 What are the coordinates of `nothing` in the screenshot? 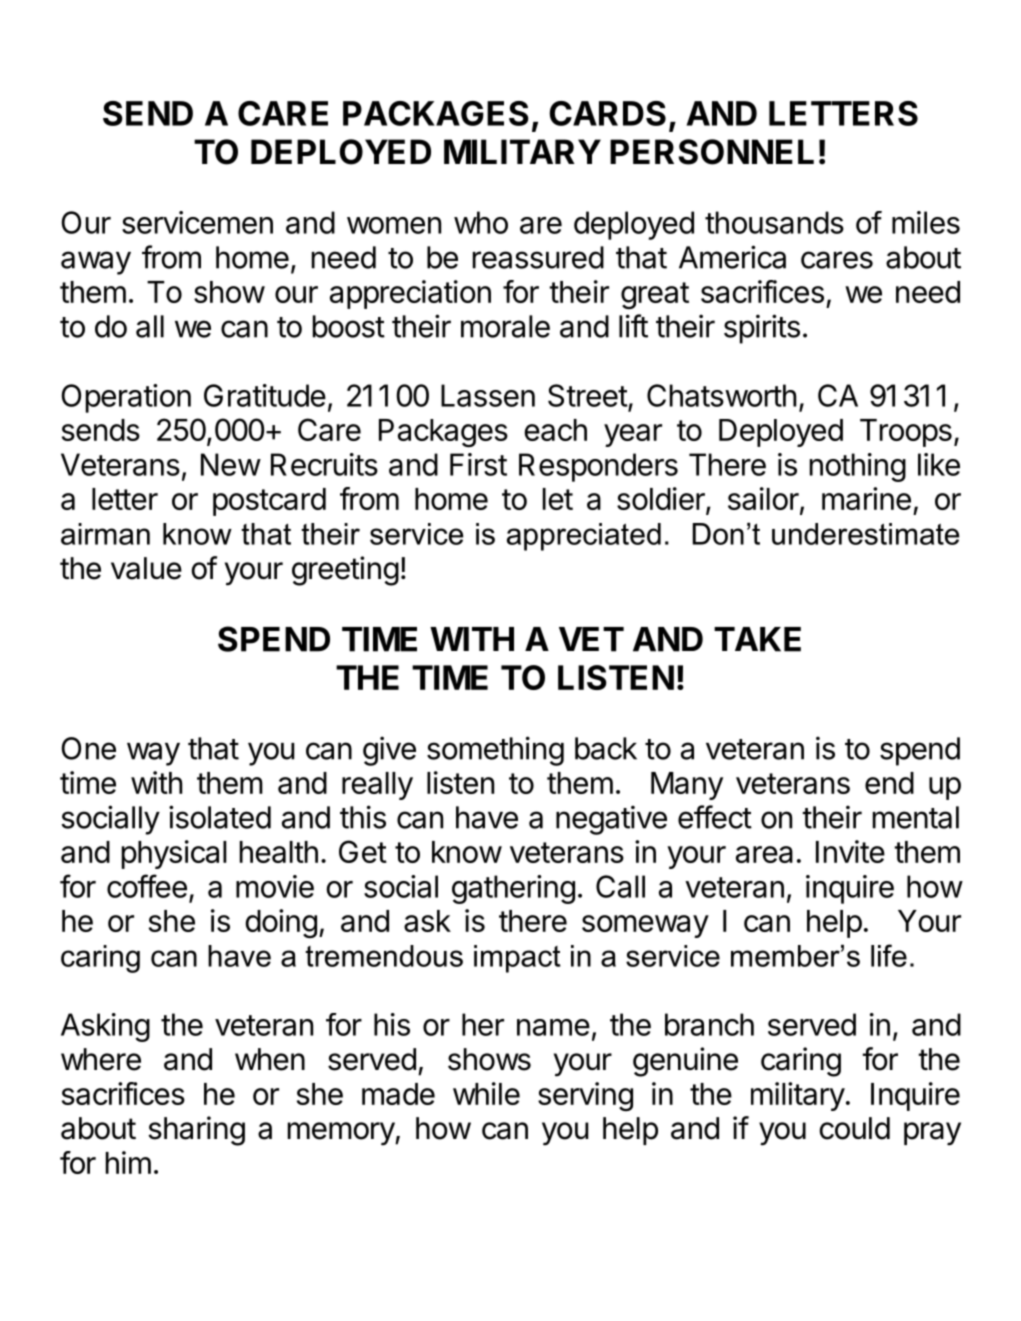 It's located at (858, 467).
